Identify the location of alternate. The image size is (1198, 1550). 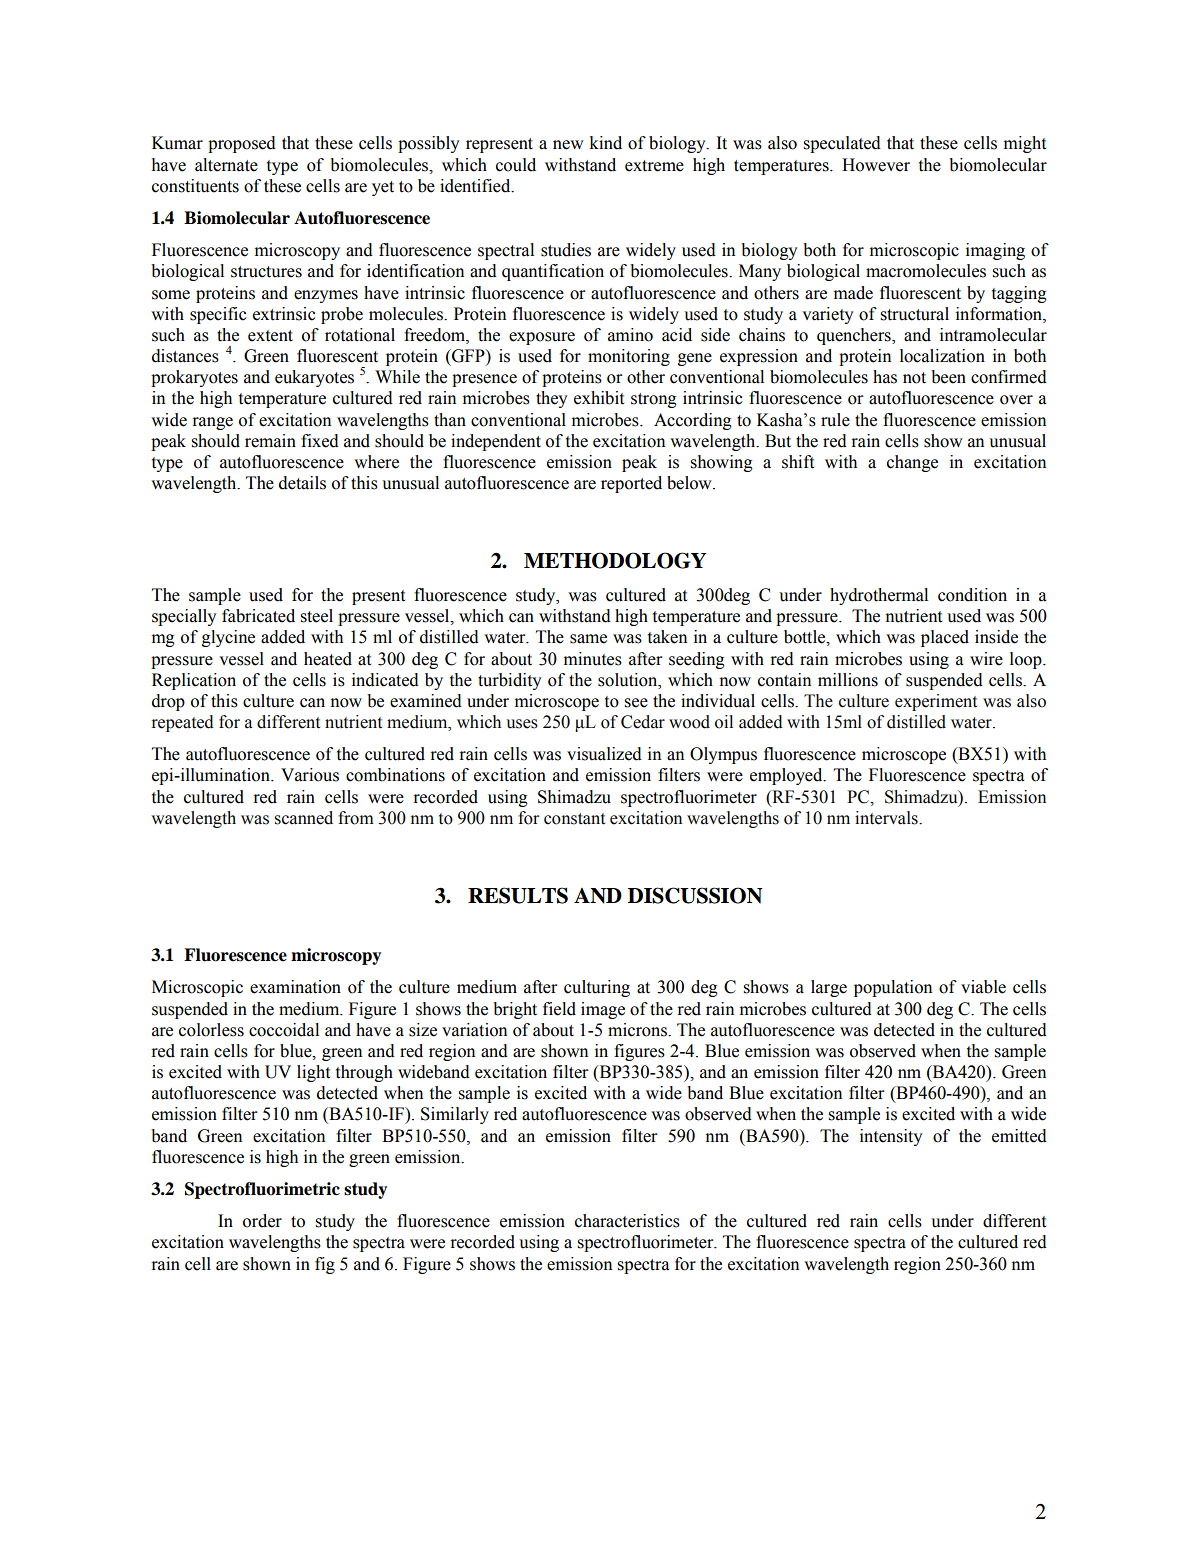
(226, 165).
